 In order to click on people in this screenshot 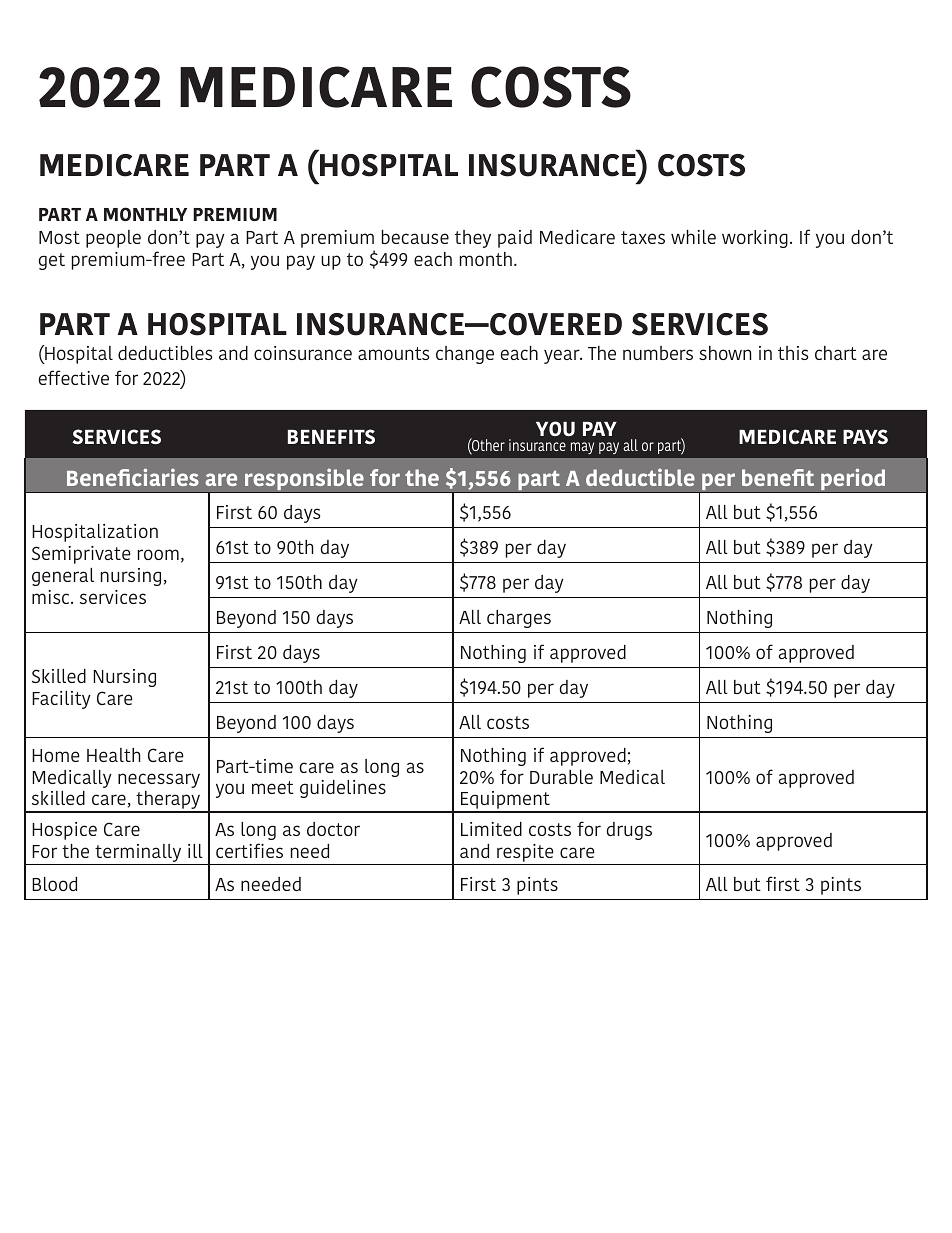, I will do `click(113, 239)`.
